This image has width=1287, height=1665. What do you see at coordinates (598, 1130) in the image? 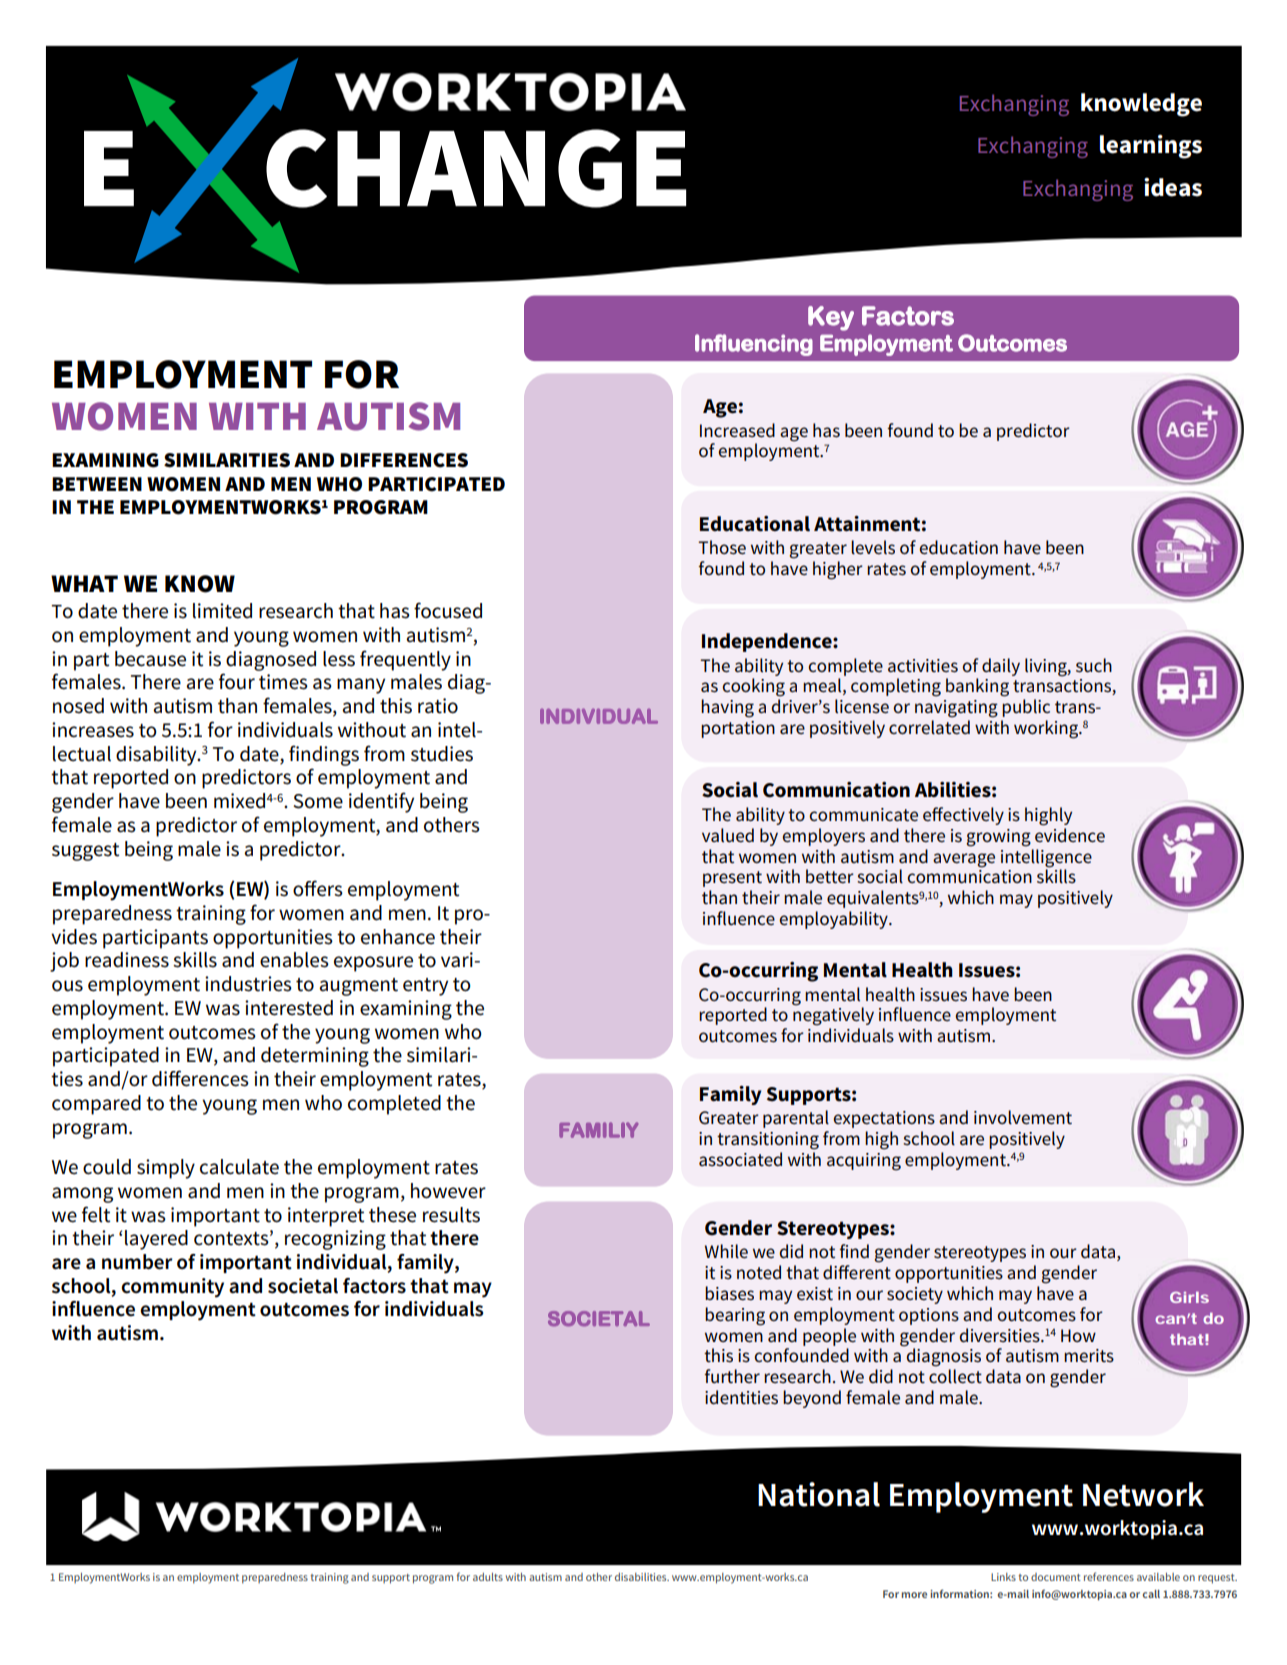
I see `FAMILIY` at bounding box center [598, 1130].
